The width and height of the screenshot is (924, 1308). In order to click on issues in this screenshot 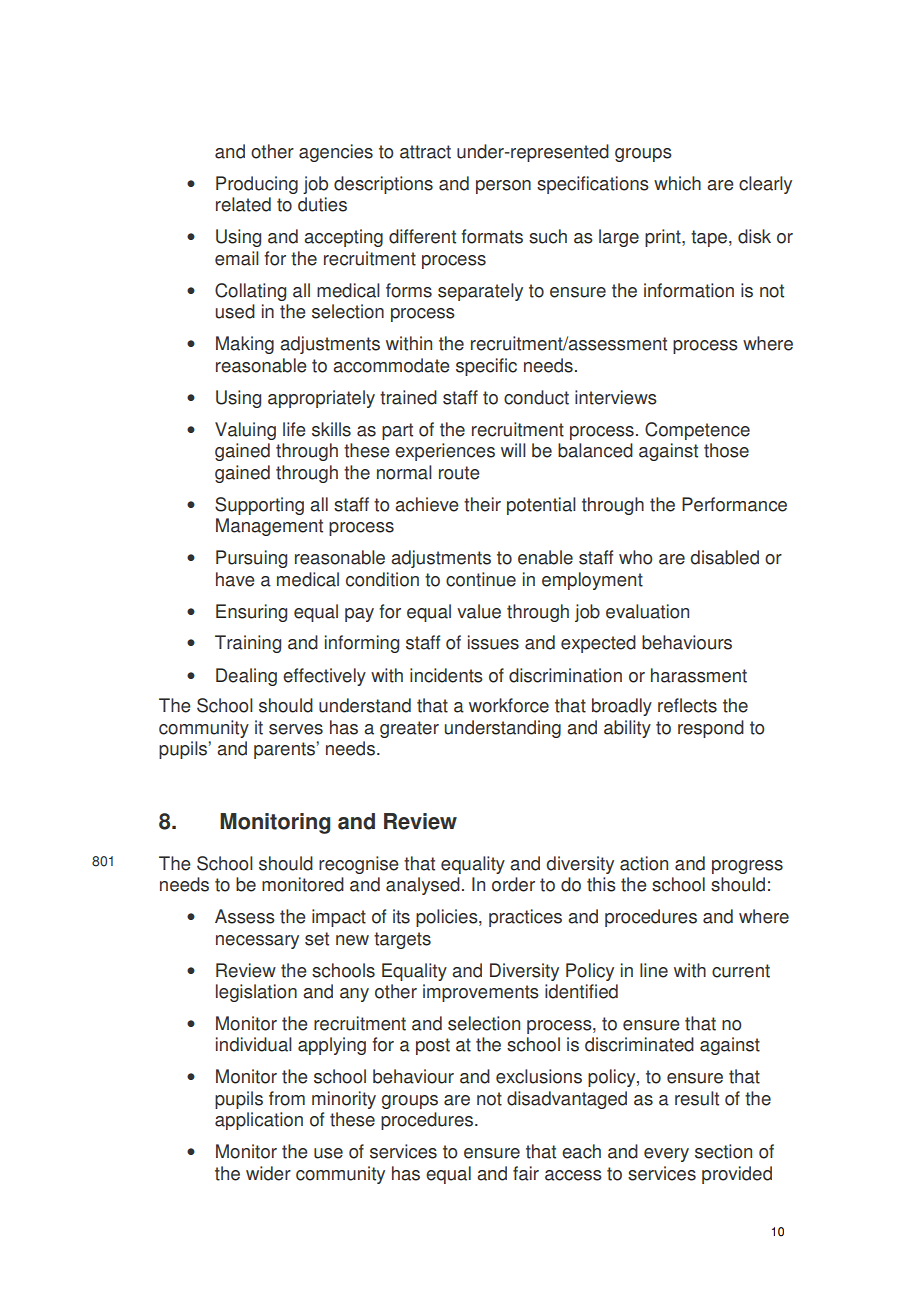, I will do `click(493, 642)`.
